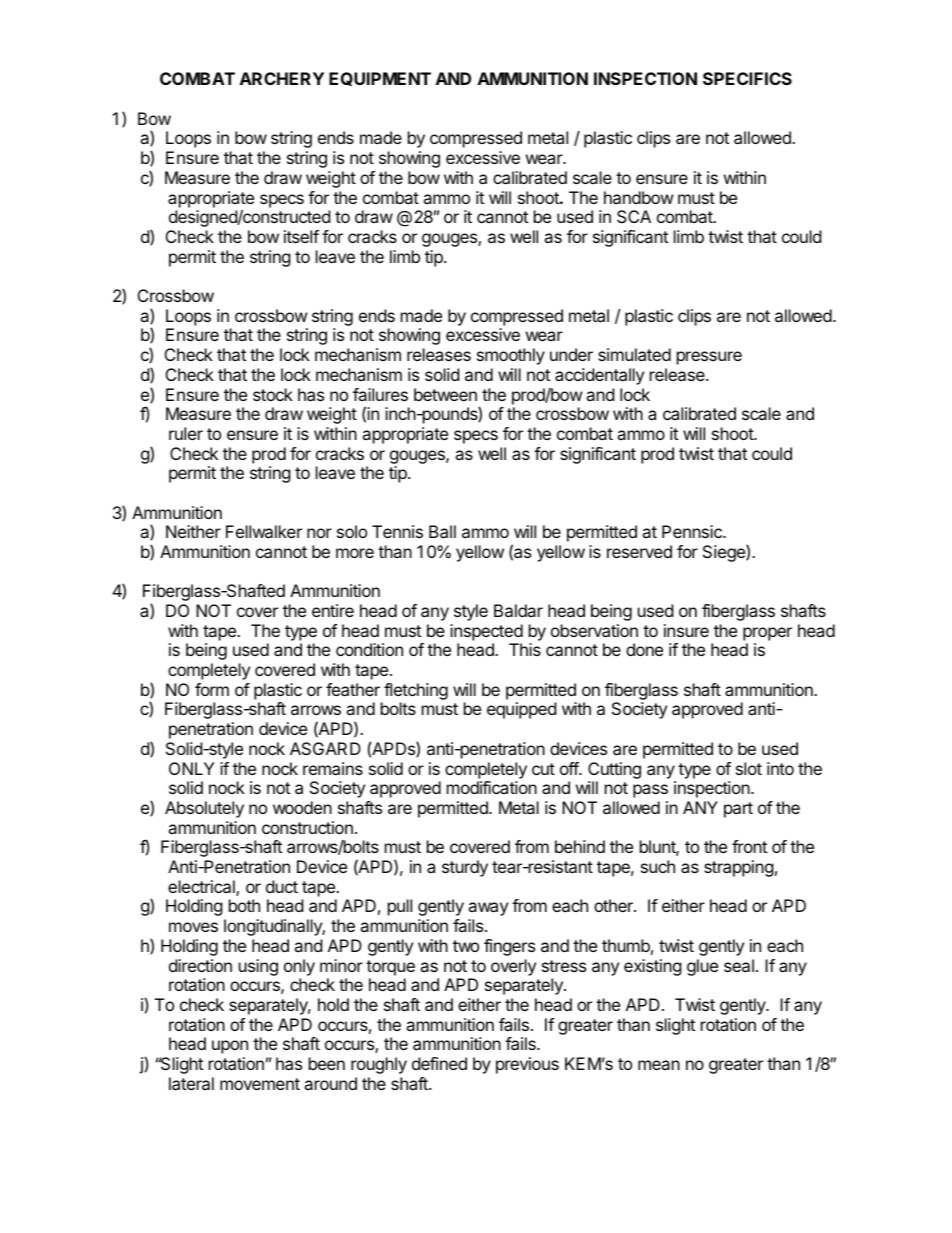  I want to click on ARCHERY, so click(282, 78).
